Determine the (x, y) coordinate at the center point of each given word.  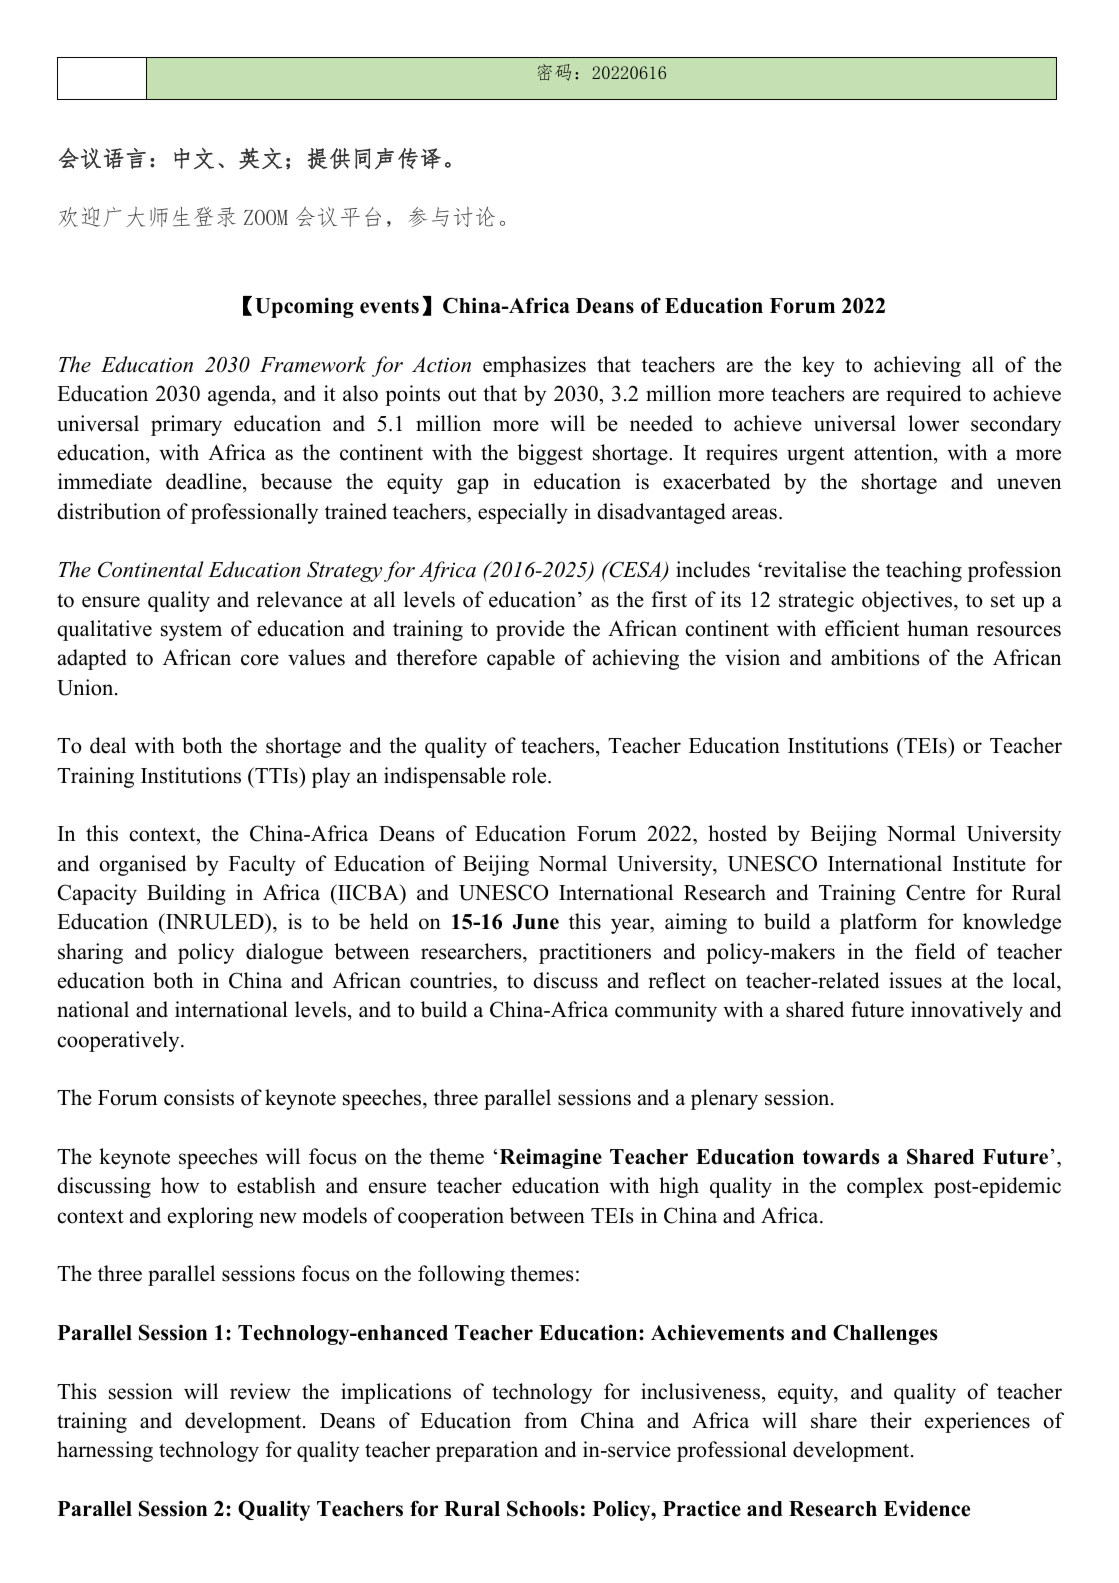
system (191, 632)
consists (199, 1097)
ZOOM (266, 217)
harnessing (105, 1451)
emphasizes (534, 366)
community (666, 1011)
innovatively (967, 1011)
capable (521, 659)
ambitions (875, 657)
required (923, 395)
